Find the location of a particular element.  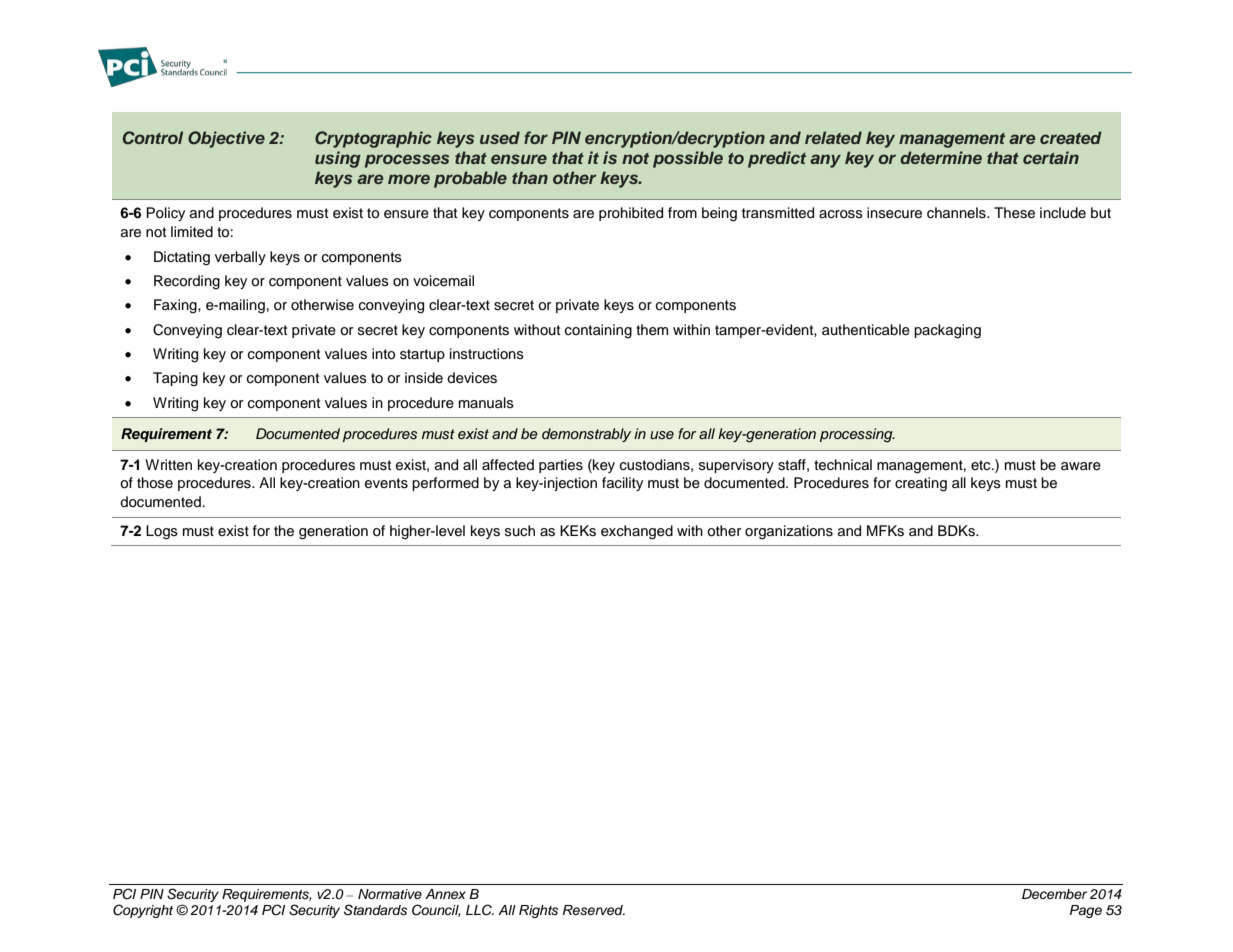

exchanged is located at coordinates (637, 532).
